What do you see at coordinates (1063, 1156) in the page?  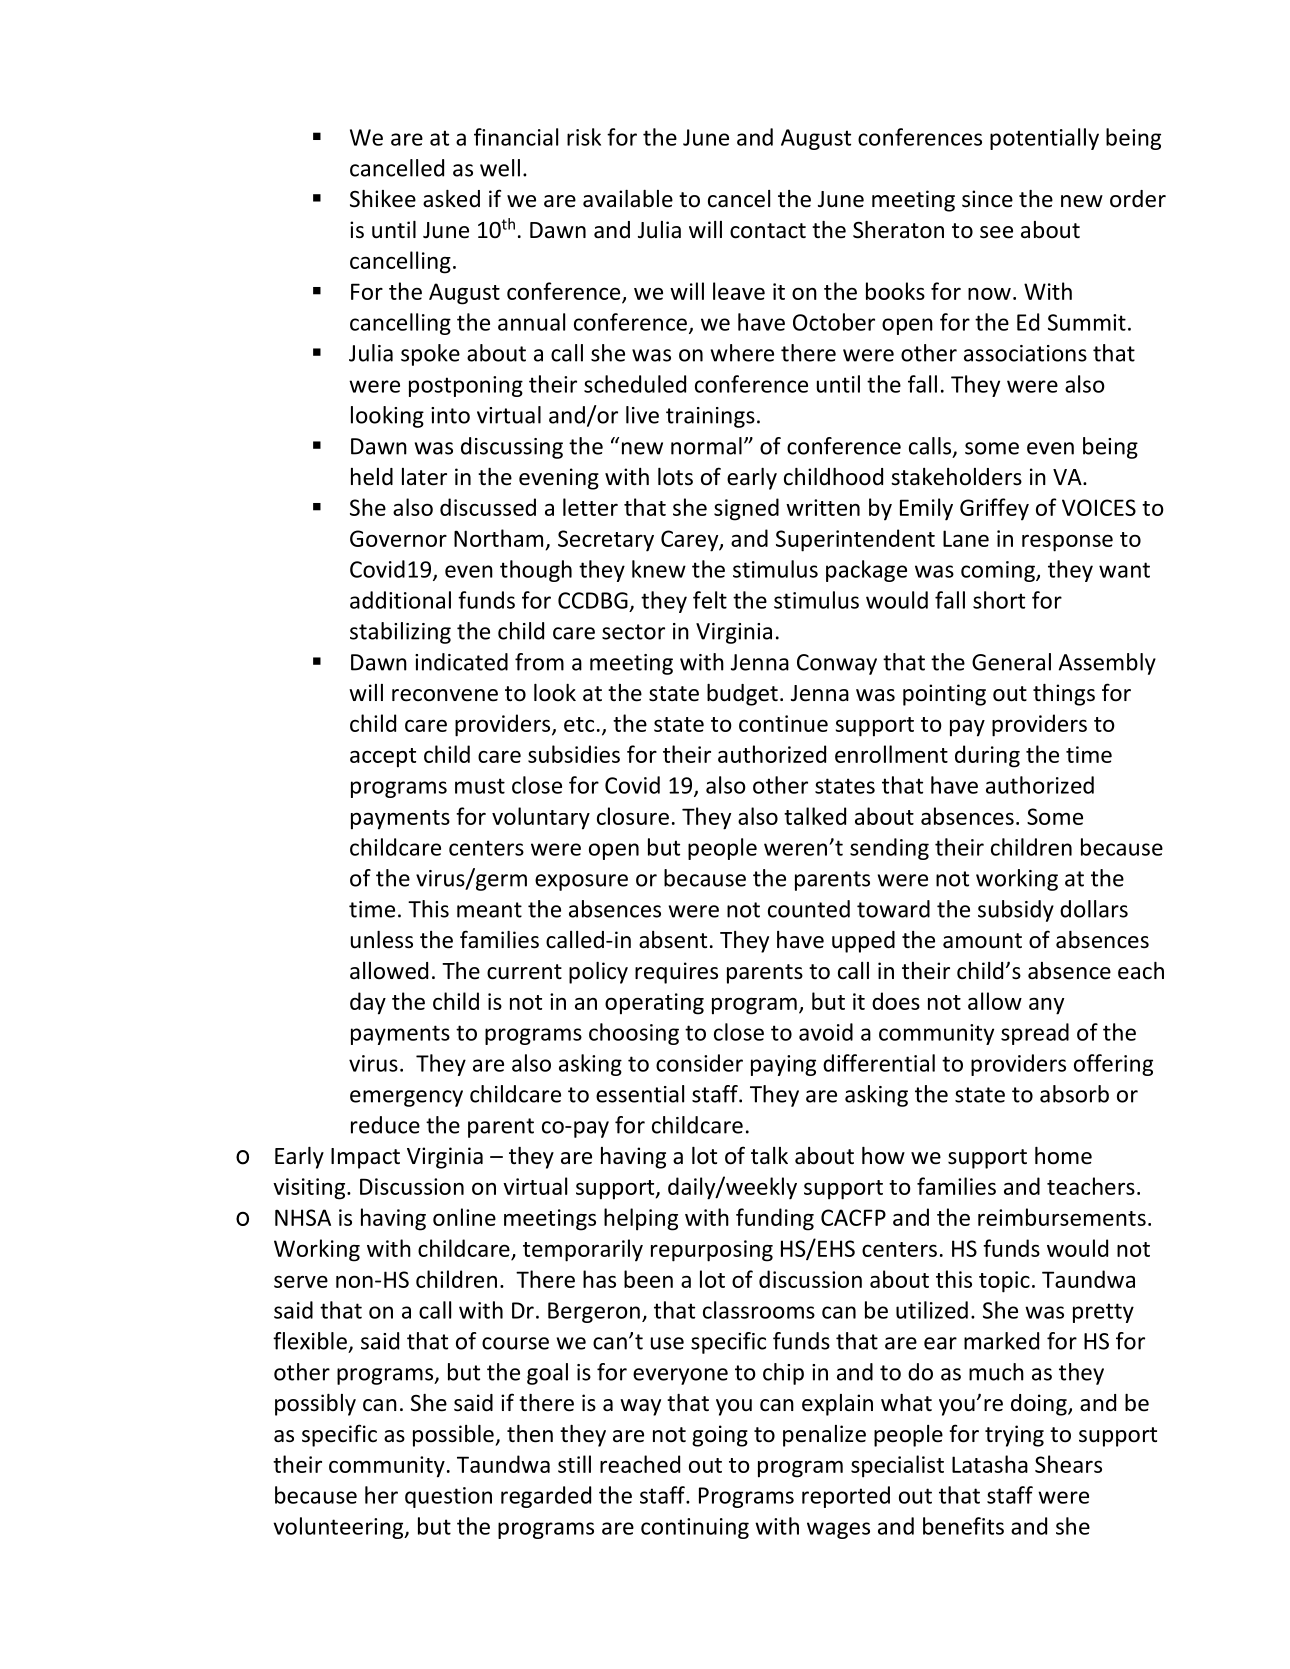 I see `home` at bounding box center [1063, 1156].
